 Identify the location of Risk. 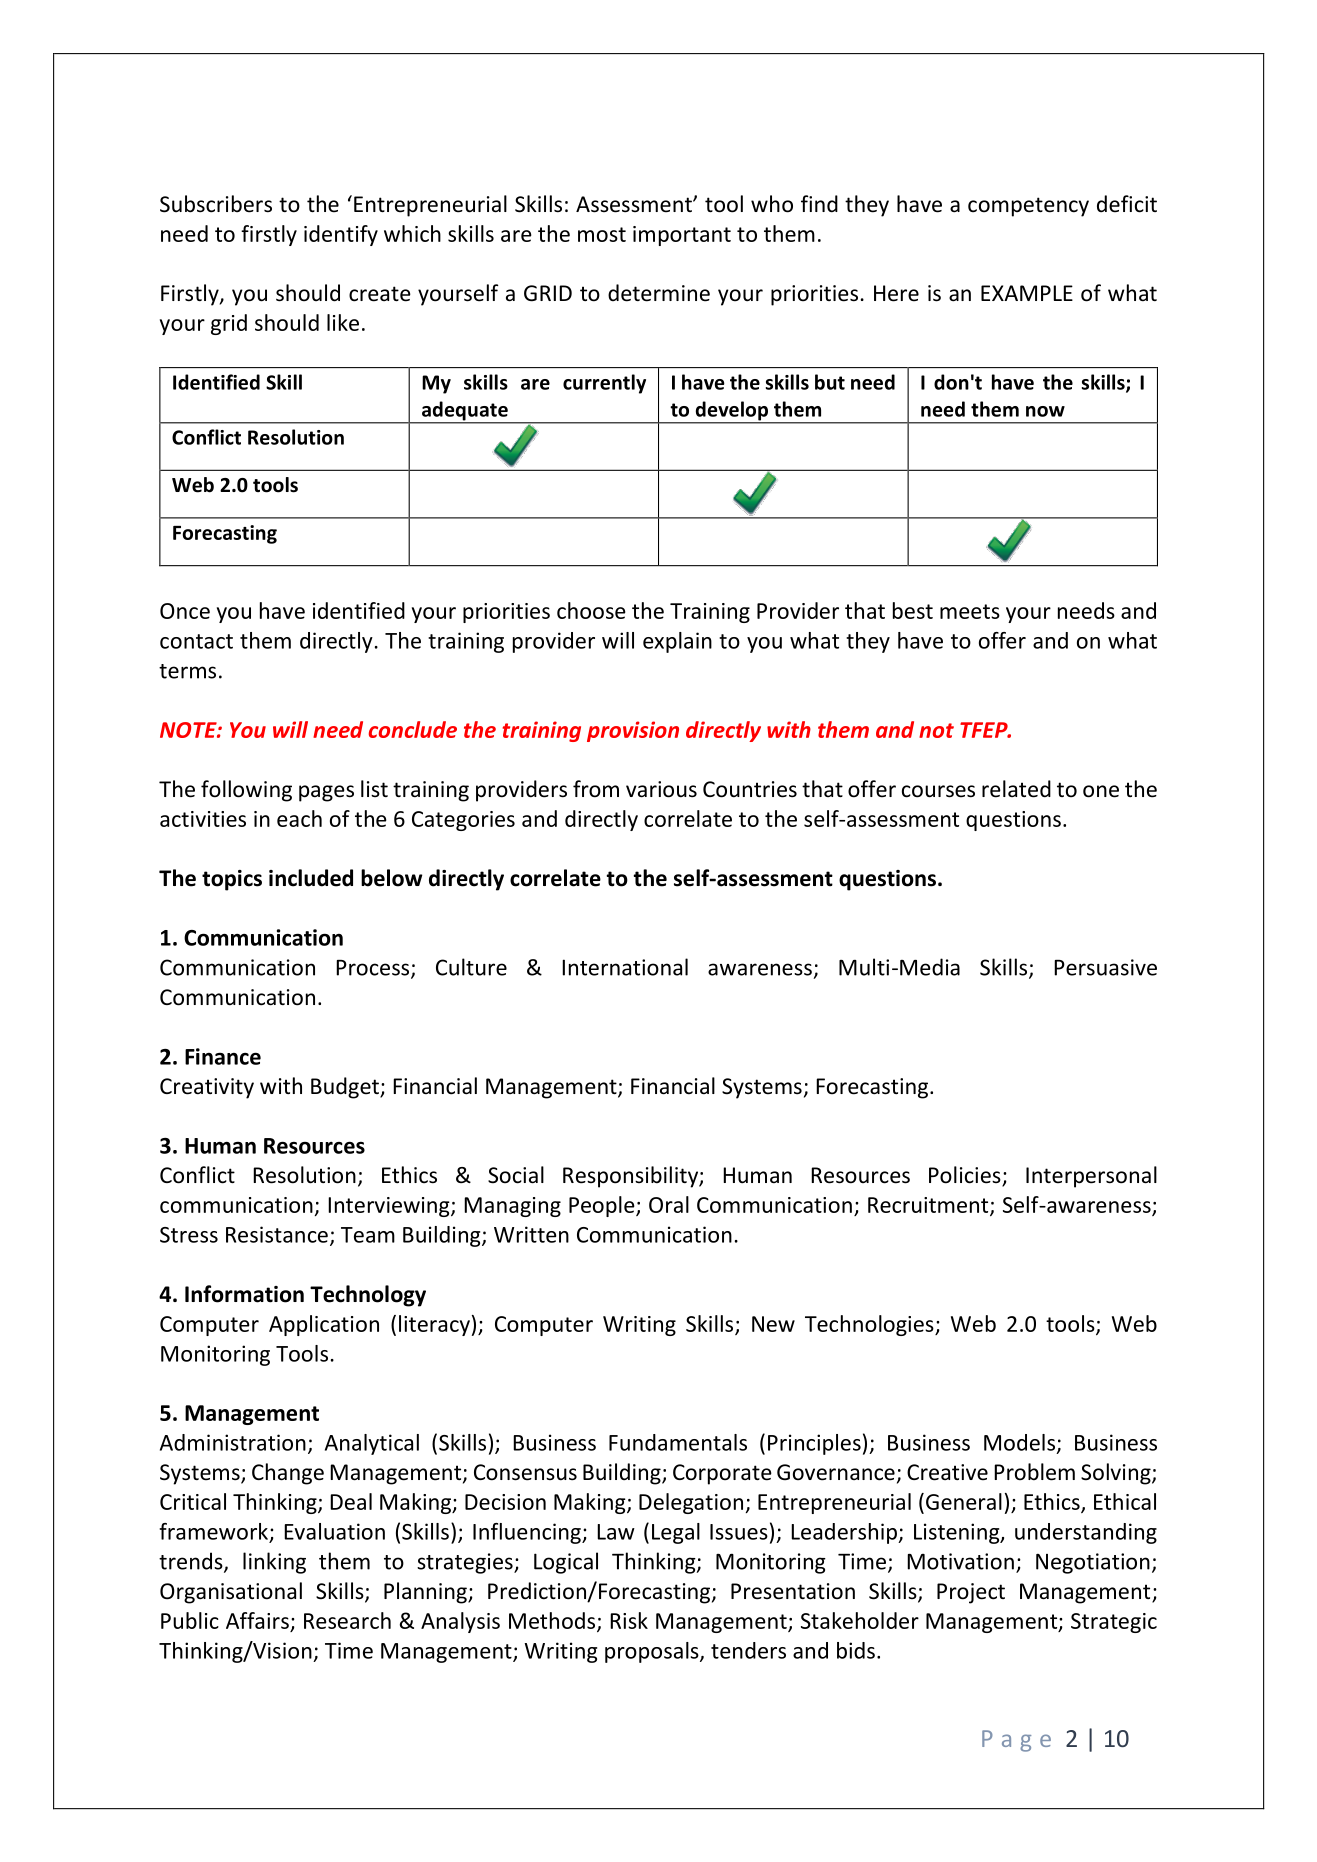
(629, 1620).
